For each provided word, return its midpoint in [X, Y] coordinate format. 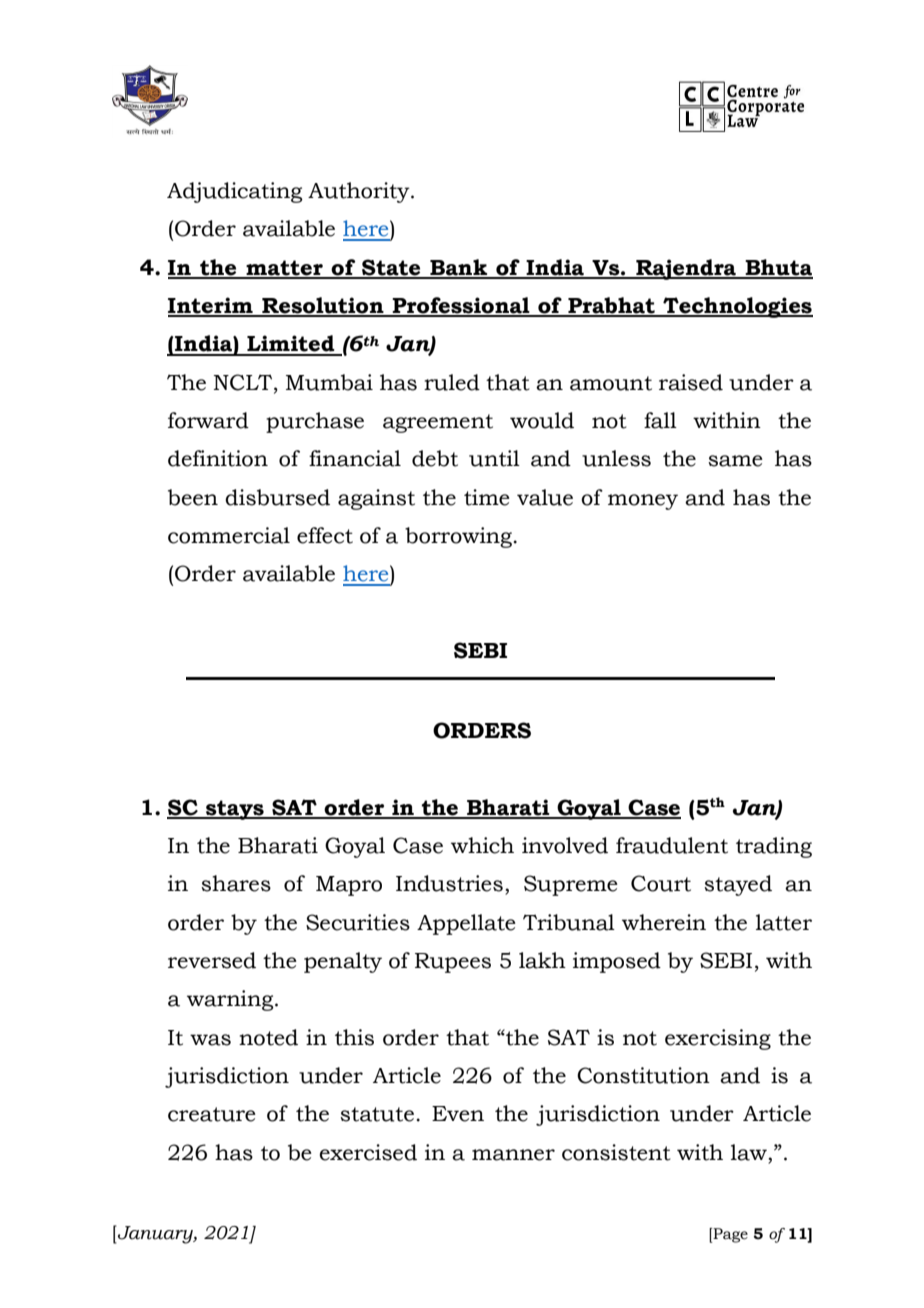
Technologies [737, 307]
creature [212, 1114]
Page [730, 1235]
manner [513, 1155]
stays [235, 810]
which [482, 845]
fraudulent [672, 845]
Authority [360, 192]
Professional [461, 306]
